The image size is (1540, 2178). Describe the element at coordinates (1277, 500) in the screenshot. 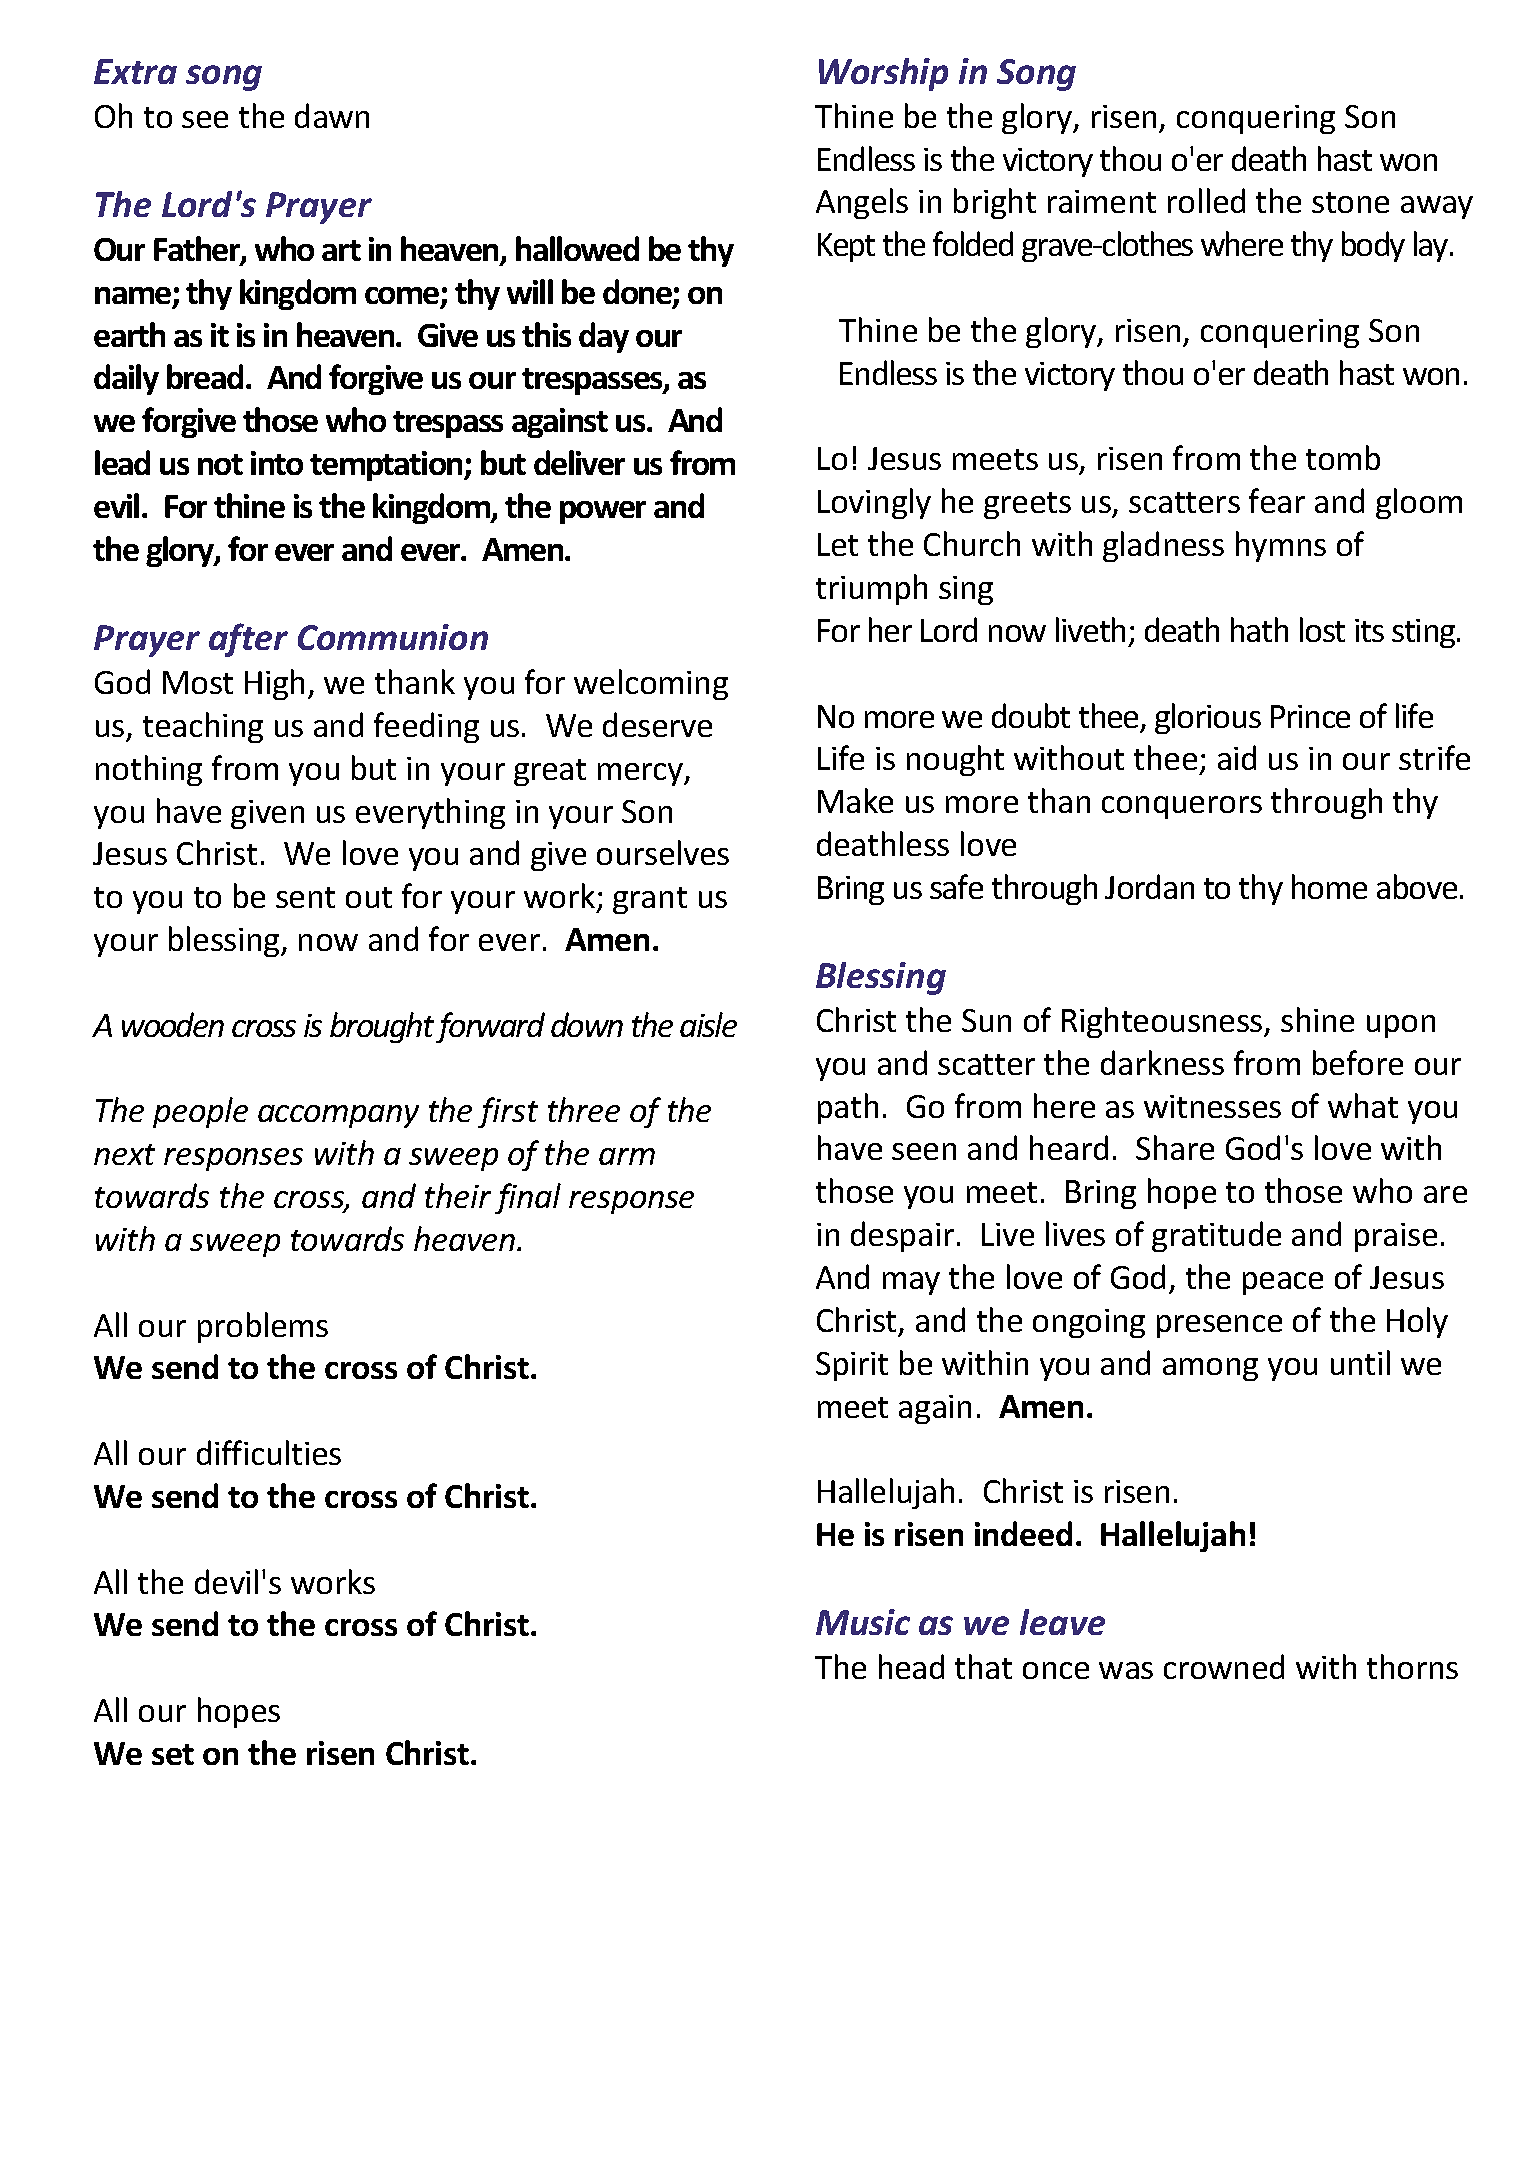

I see `fear` at that location.
